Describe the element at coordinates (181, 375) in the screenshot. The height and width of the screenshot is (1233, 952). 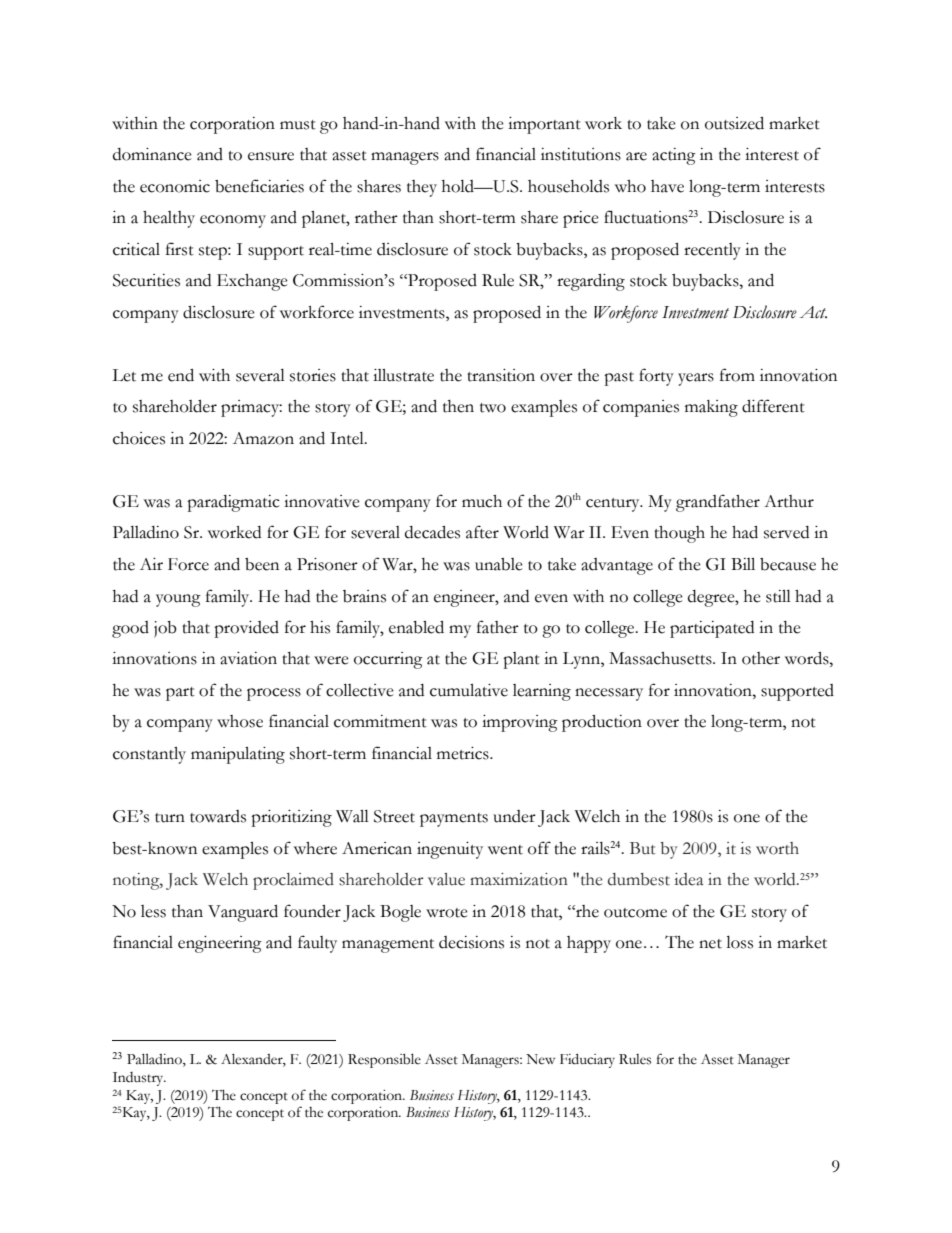
I see `end` at that location.
